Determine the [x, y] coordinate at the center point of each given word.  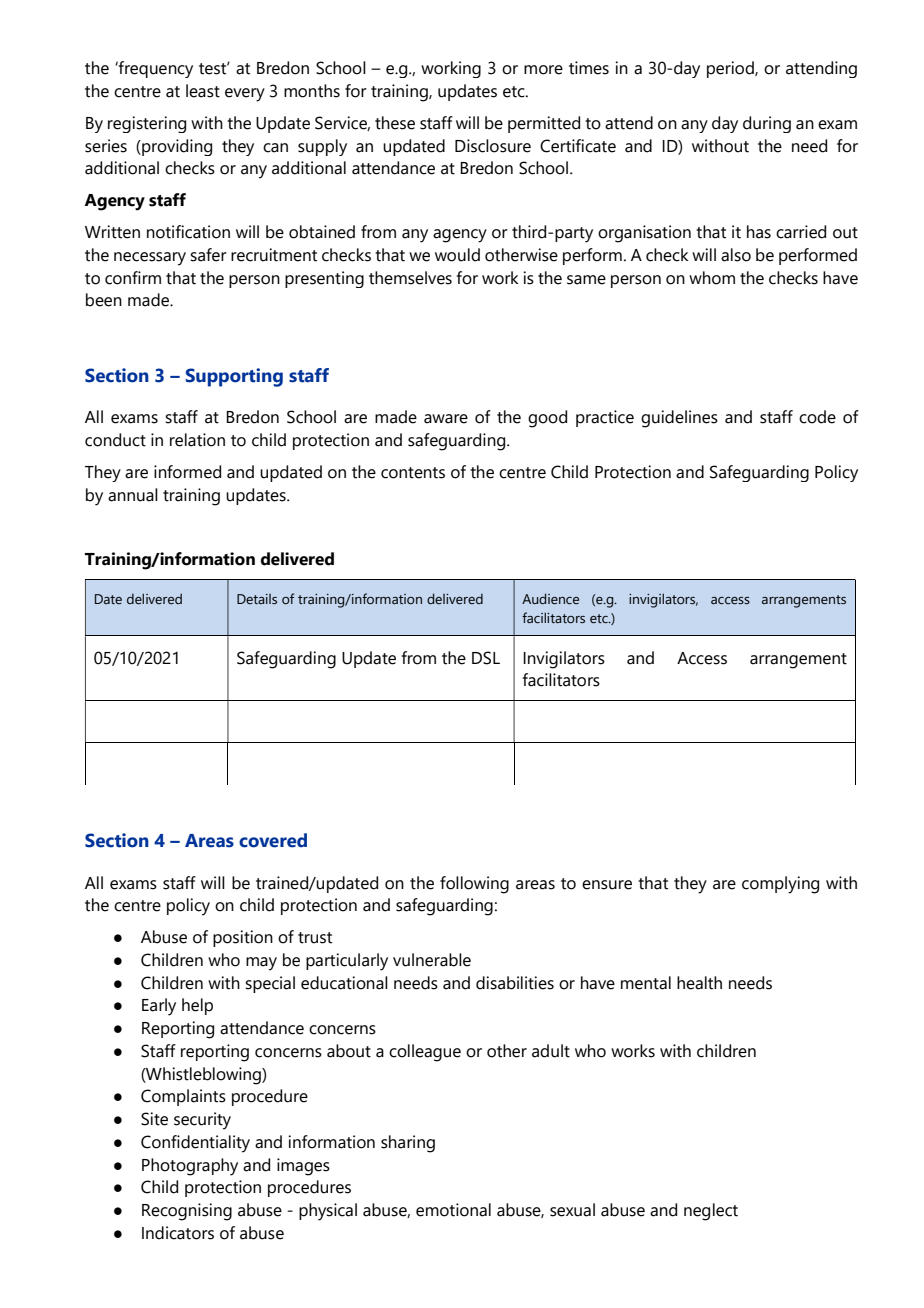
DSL [486, 658]
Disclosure [493, 146]
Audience [550, 598]
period [731, 69]
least [203, 91]
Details [257, 599]
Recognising [187, 1212]
